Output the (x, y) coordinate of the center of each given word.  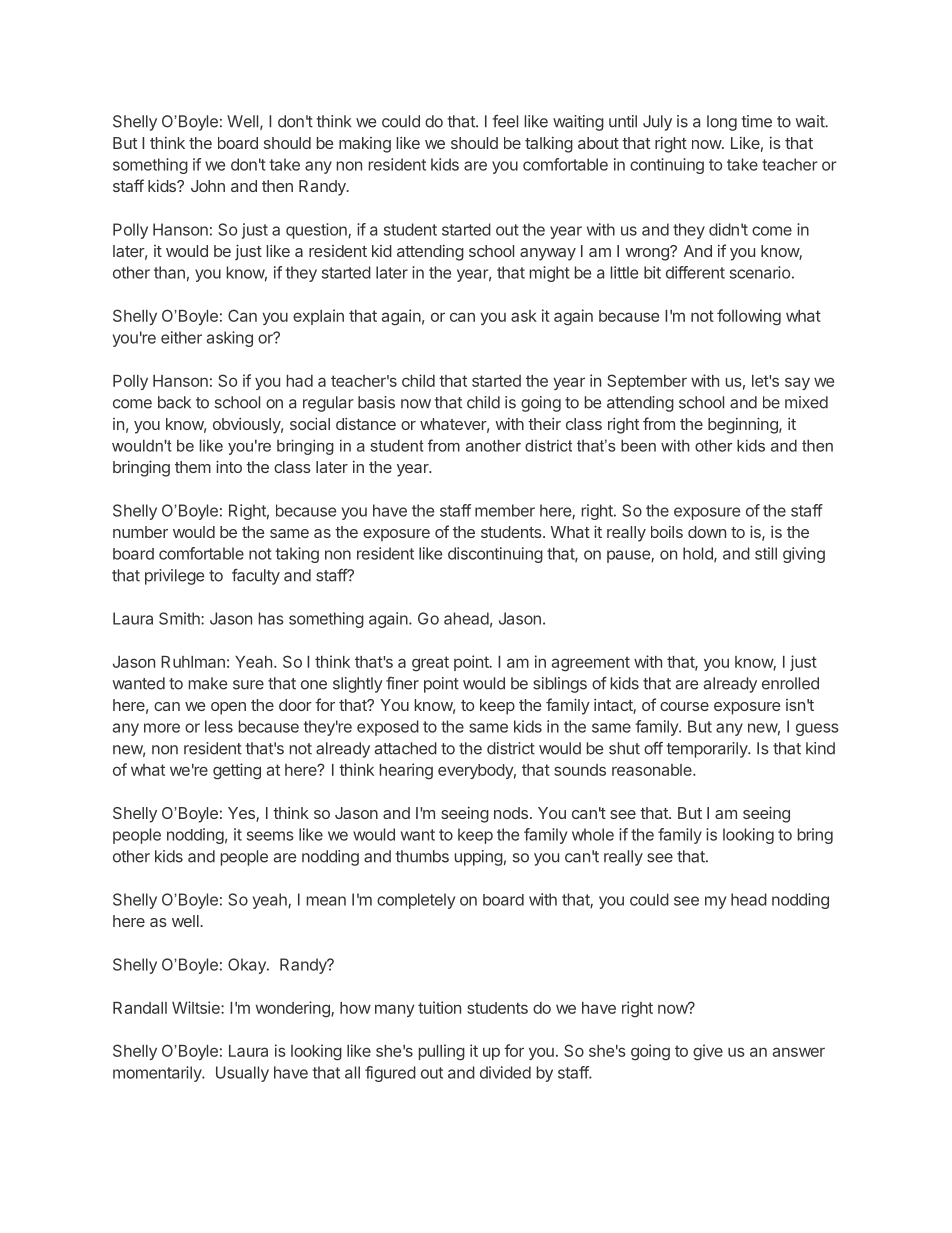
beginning (744, 425)
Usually (242, 1074)
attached (406, 748)
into (229, 466)
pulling (442, 1052)
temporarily (707, 750)
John (208, 186)
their (544, 424)
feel (505, 121)
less (219, 726)
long (722, 123)
